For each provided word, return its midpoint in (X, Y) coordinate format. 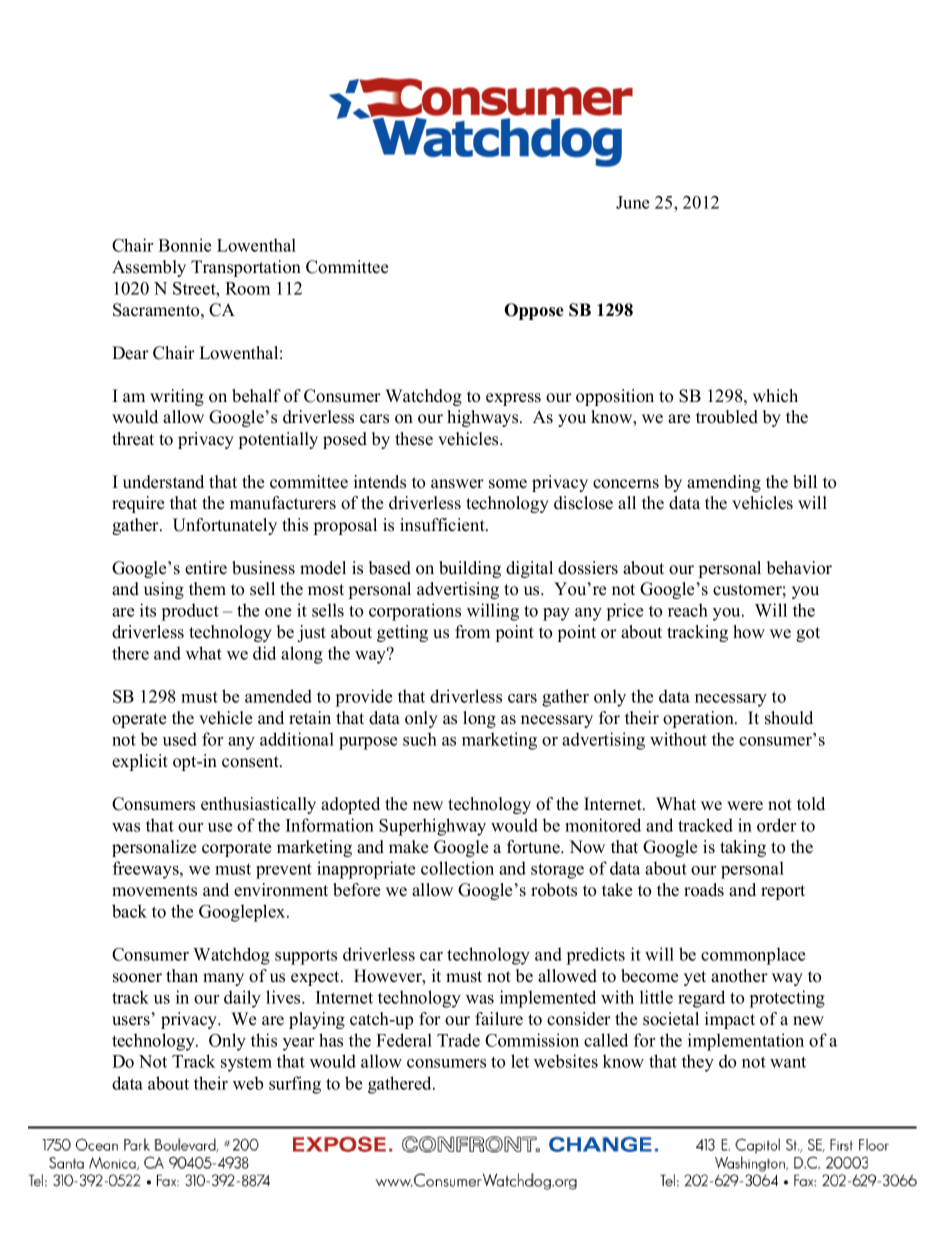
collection (457, 868)
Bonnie (184, 245)
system (246, 1064)
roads (704, 890)
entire (206, 568)
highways (484, 418)
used (180, 739)
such (420, 739)
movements (154, 891)
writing (177, 397)
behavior (799, 568)
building (470, 569)
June (632, 202)
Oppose (534, 311)
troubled (727, 417)
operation (699, 719)
